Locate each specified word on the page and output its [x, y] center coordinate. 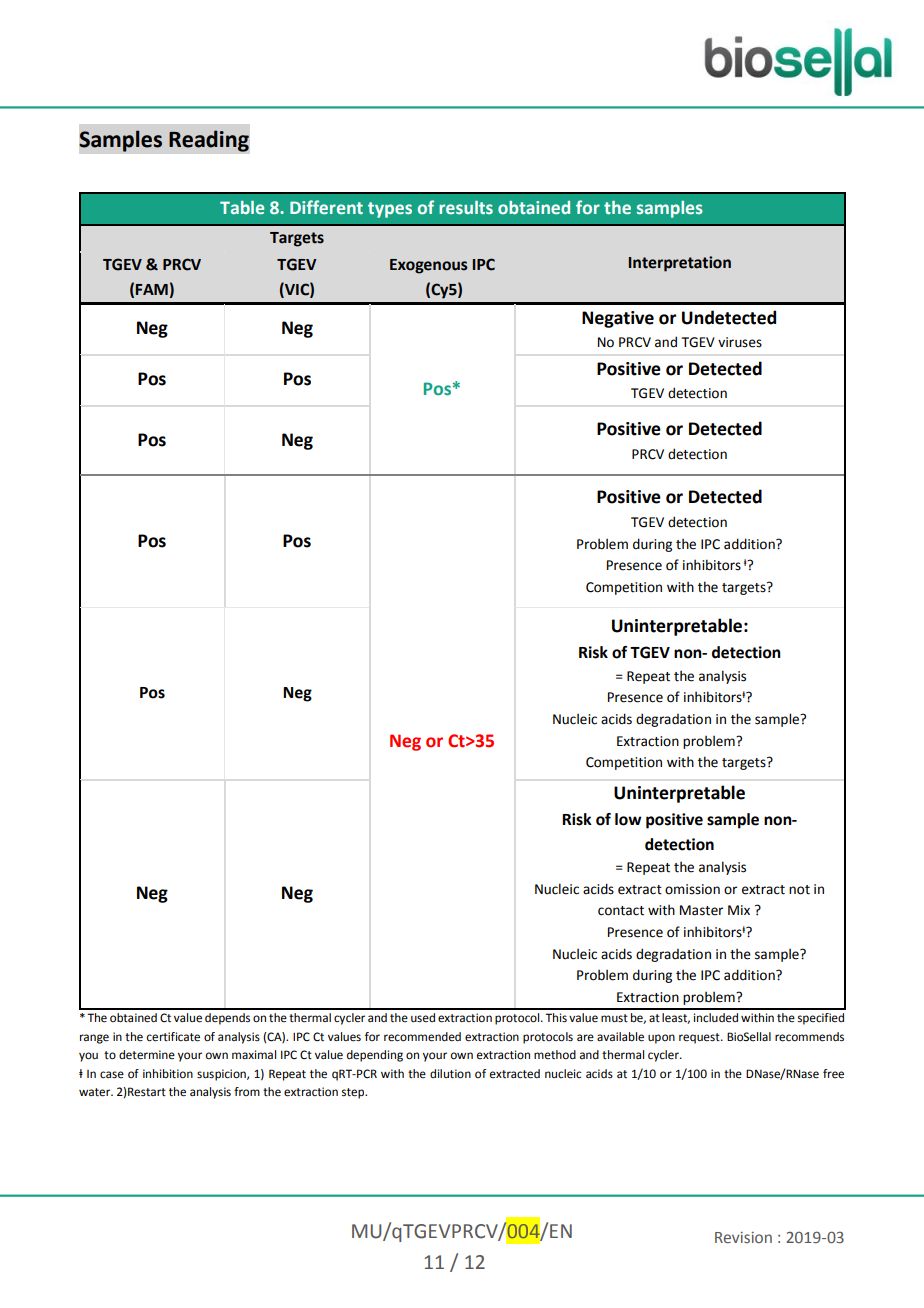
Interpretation [680, 264]
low [628, 819]
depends [227, 1019]
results [466, 207]
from [247, 1091]
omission [692, 889]
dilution [450, 1074]
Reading [209, 141]
